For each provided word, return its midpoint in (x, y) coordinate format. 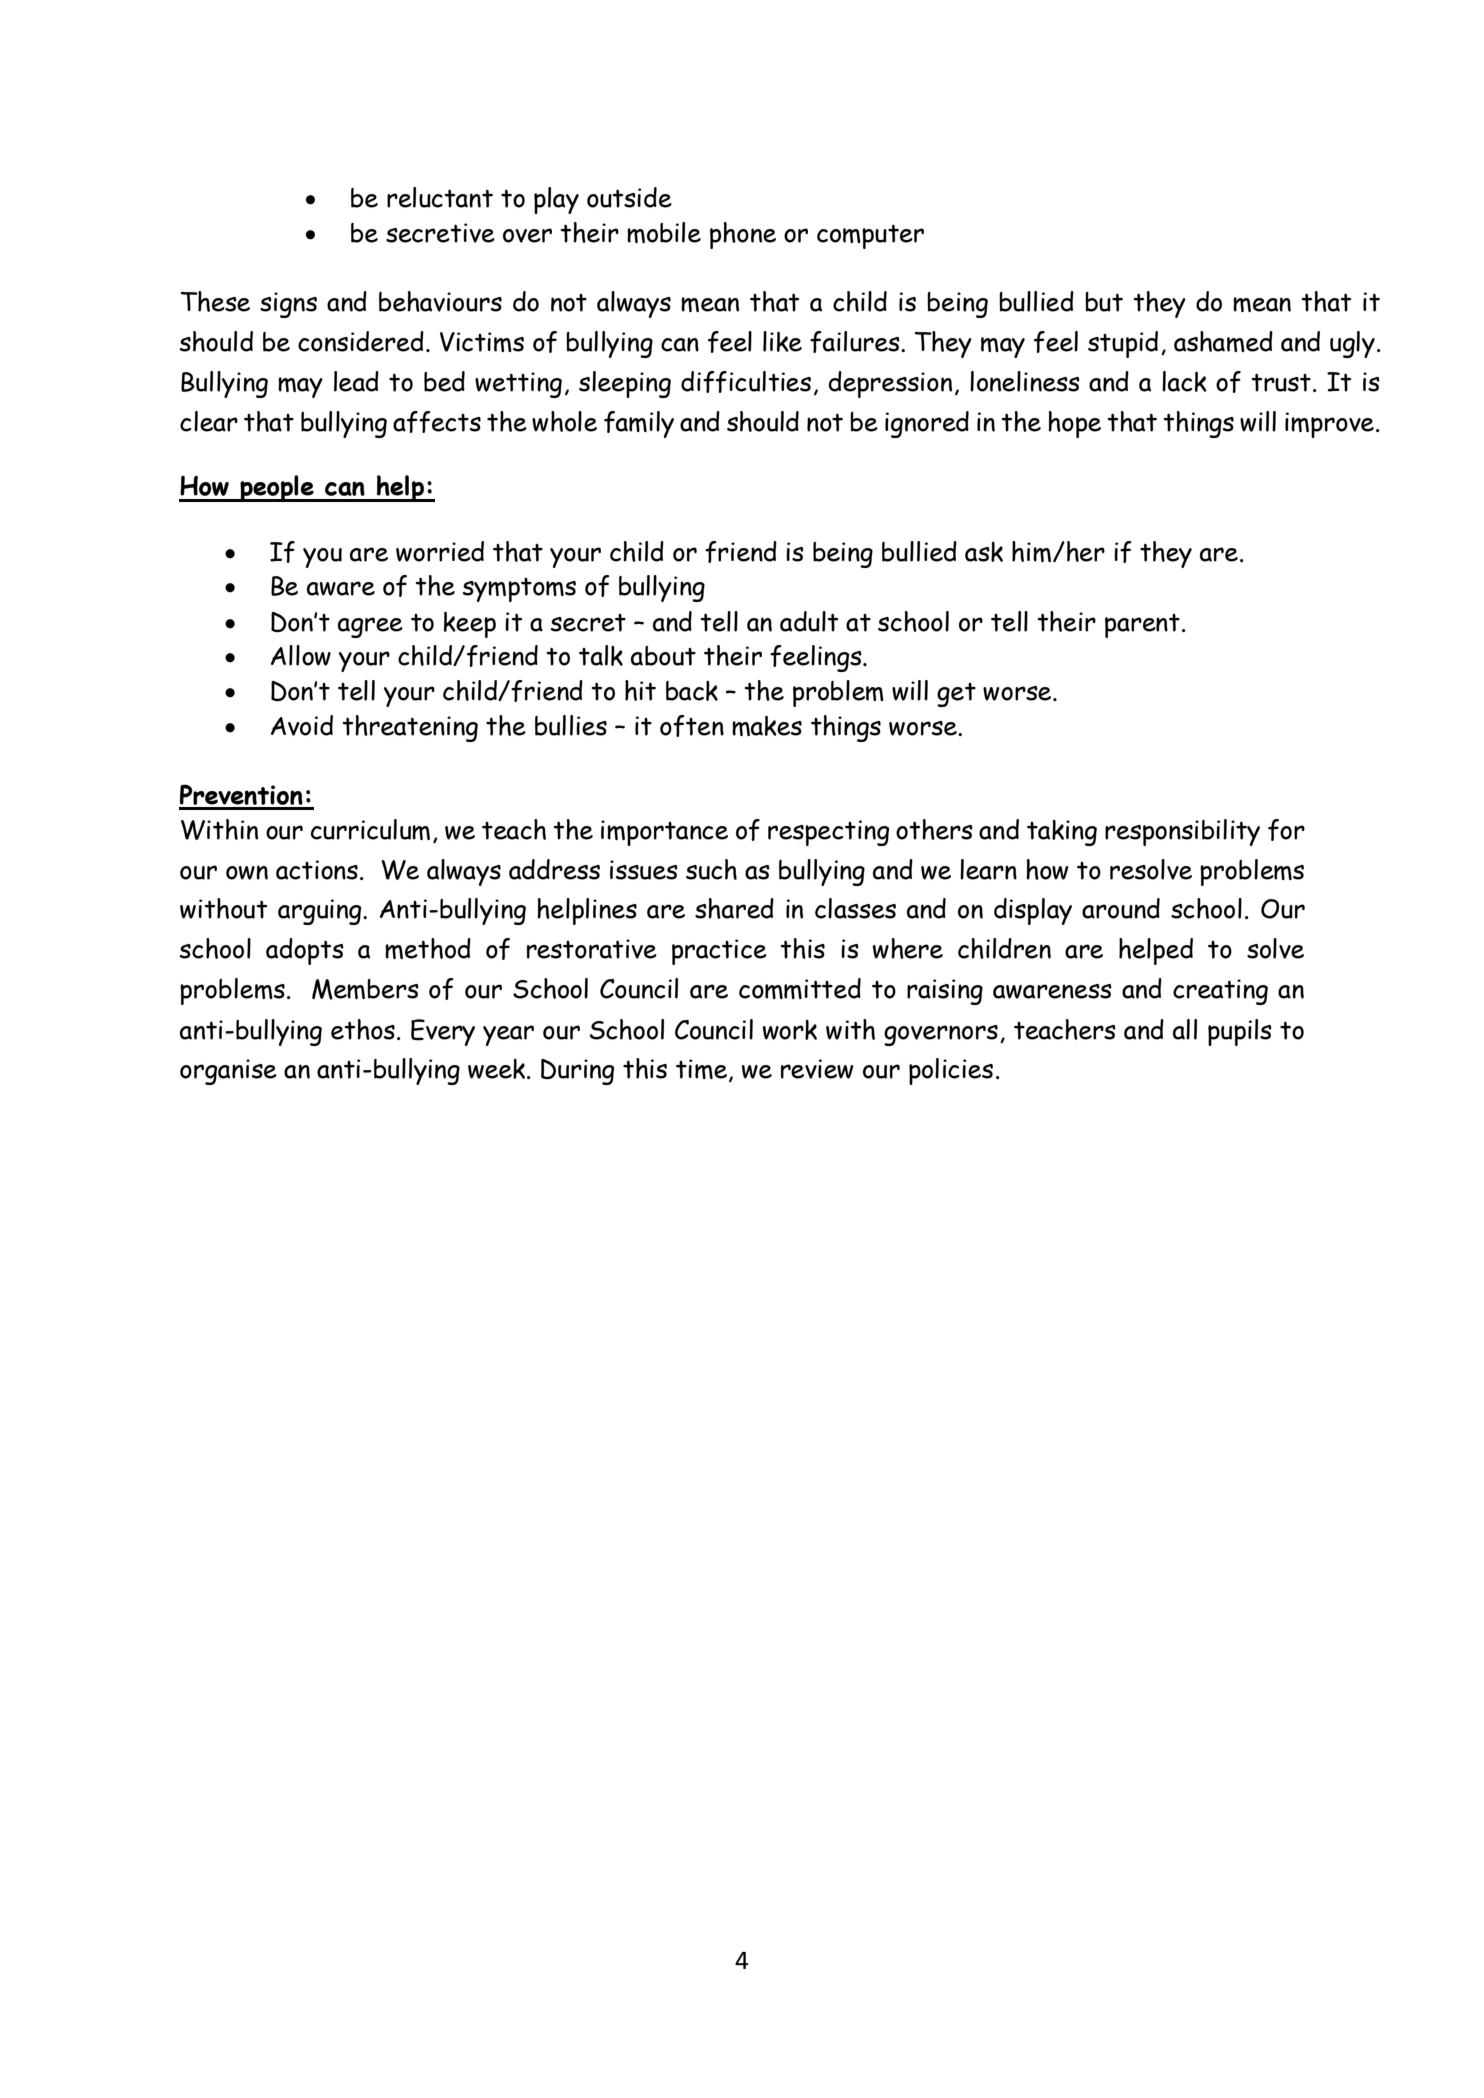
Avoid (302, 725)
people (277, 488)
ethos (363, 1029)
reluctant (440, 197)
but (1104, 302)
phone (743, 235)
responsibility (1182, 832)
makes (767, 726)
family (639, 424)
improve (1329, 425)
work (790, 1030)
